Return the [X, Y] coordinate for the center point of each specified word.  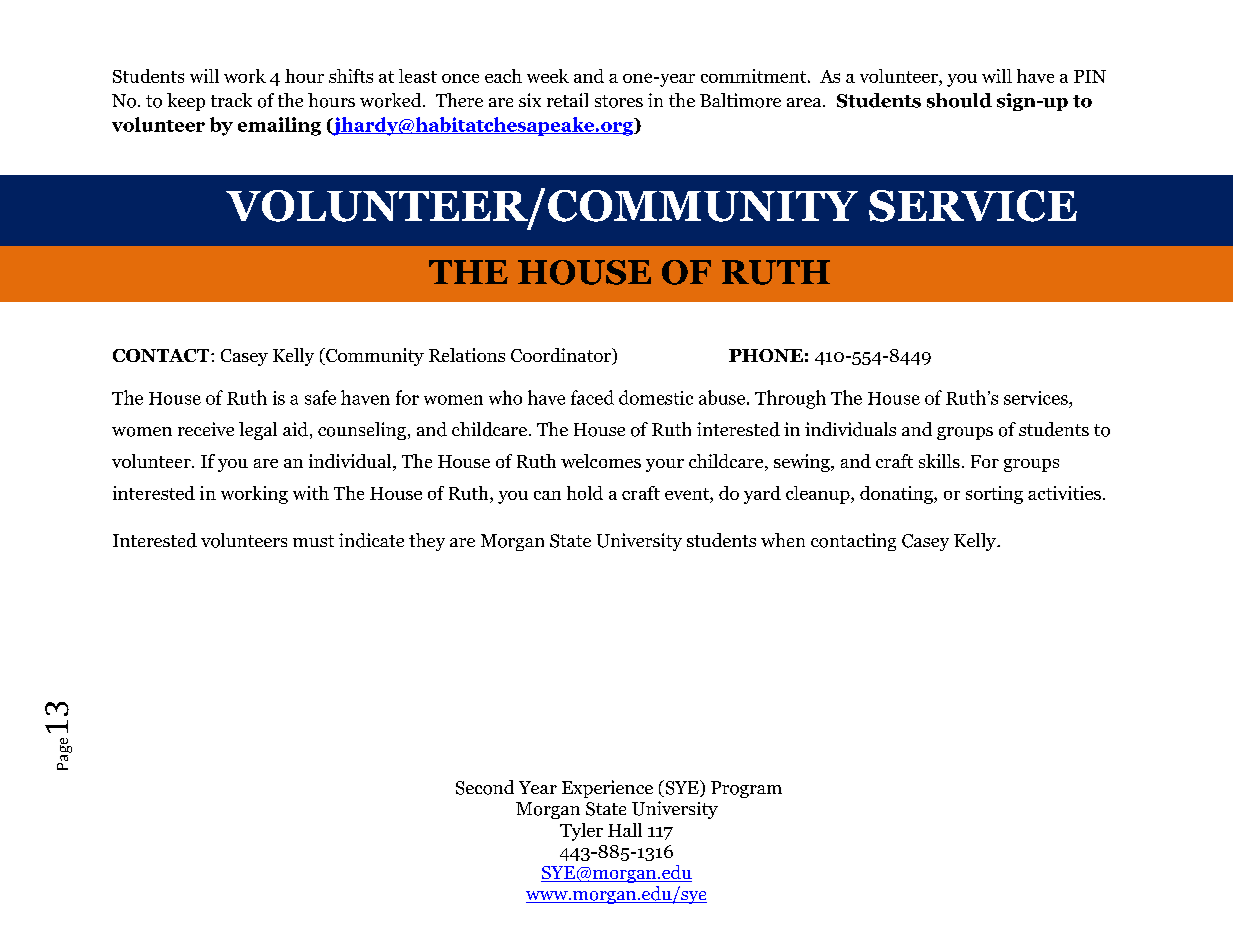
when [783, 540]
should [959, 100]
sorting [994, 495]
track [231, 100]
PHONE [766, 355]
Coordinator [562, 356]
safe [320, 397]
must [313, 541]
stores [619, 101]
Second [485, 787]
